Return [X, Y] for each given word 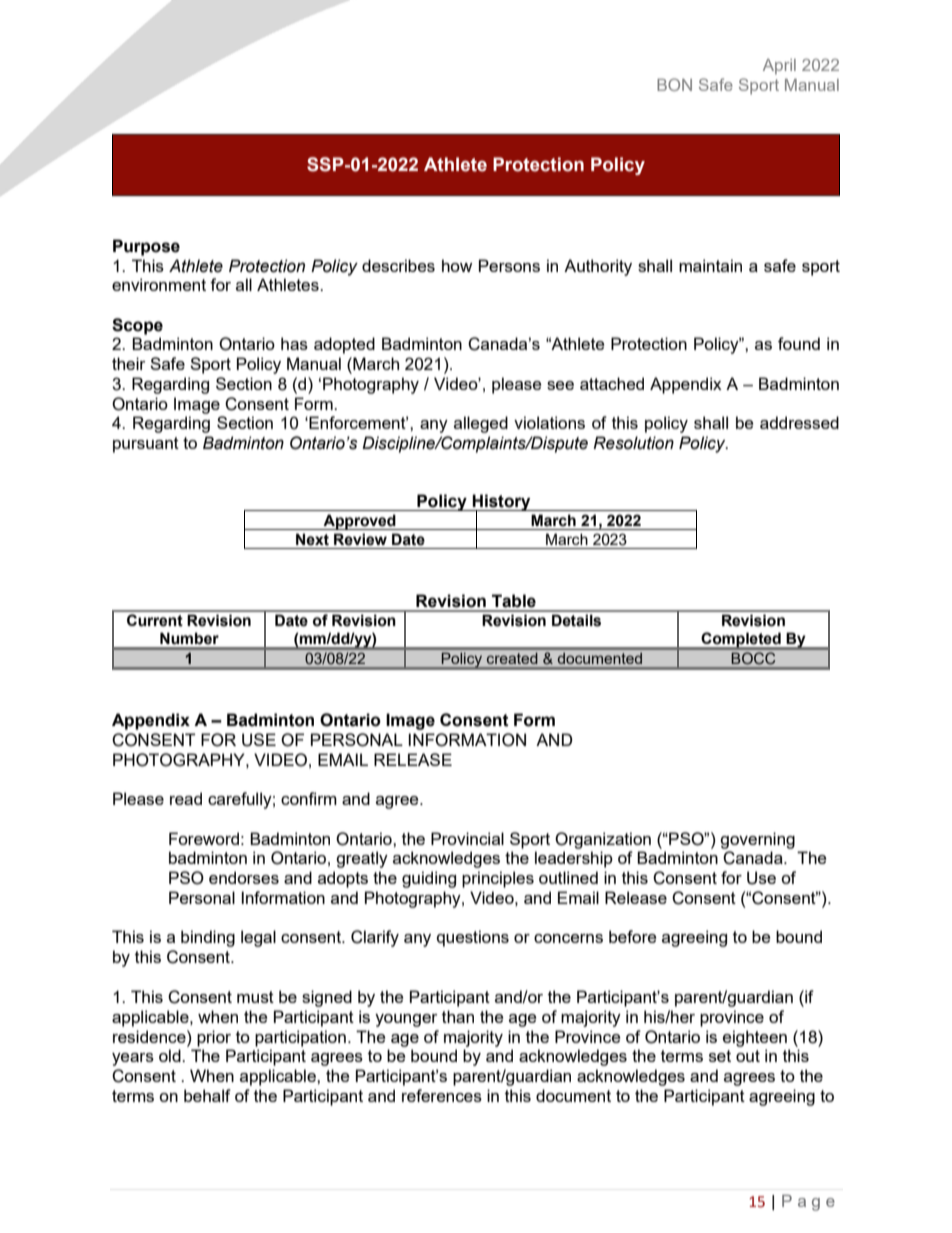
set [720, 1056]
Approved [359, 522]
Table [514, 601]
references [442, 1095]
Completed [741, 640]
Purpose [146, 247]
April [779, 67]
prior [214, 1038]
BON [674, 84]
